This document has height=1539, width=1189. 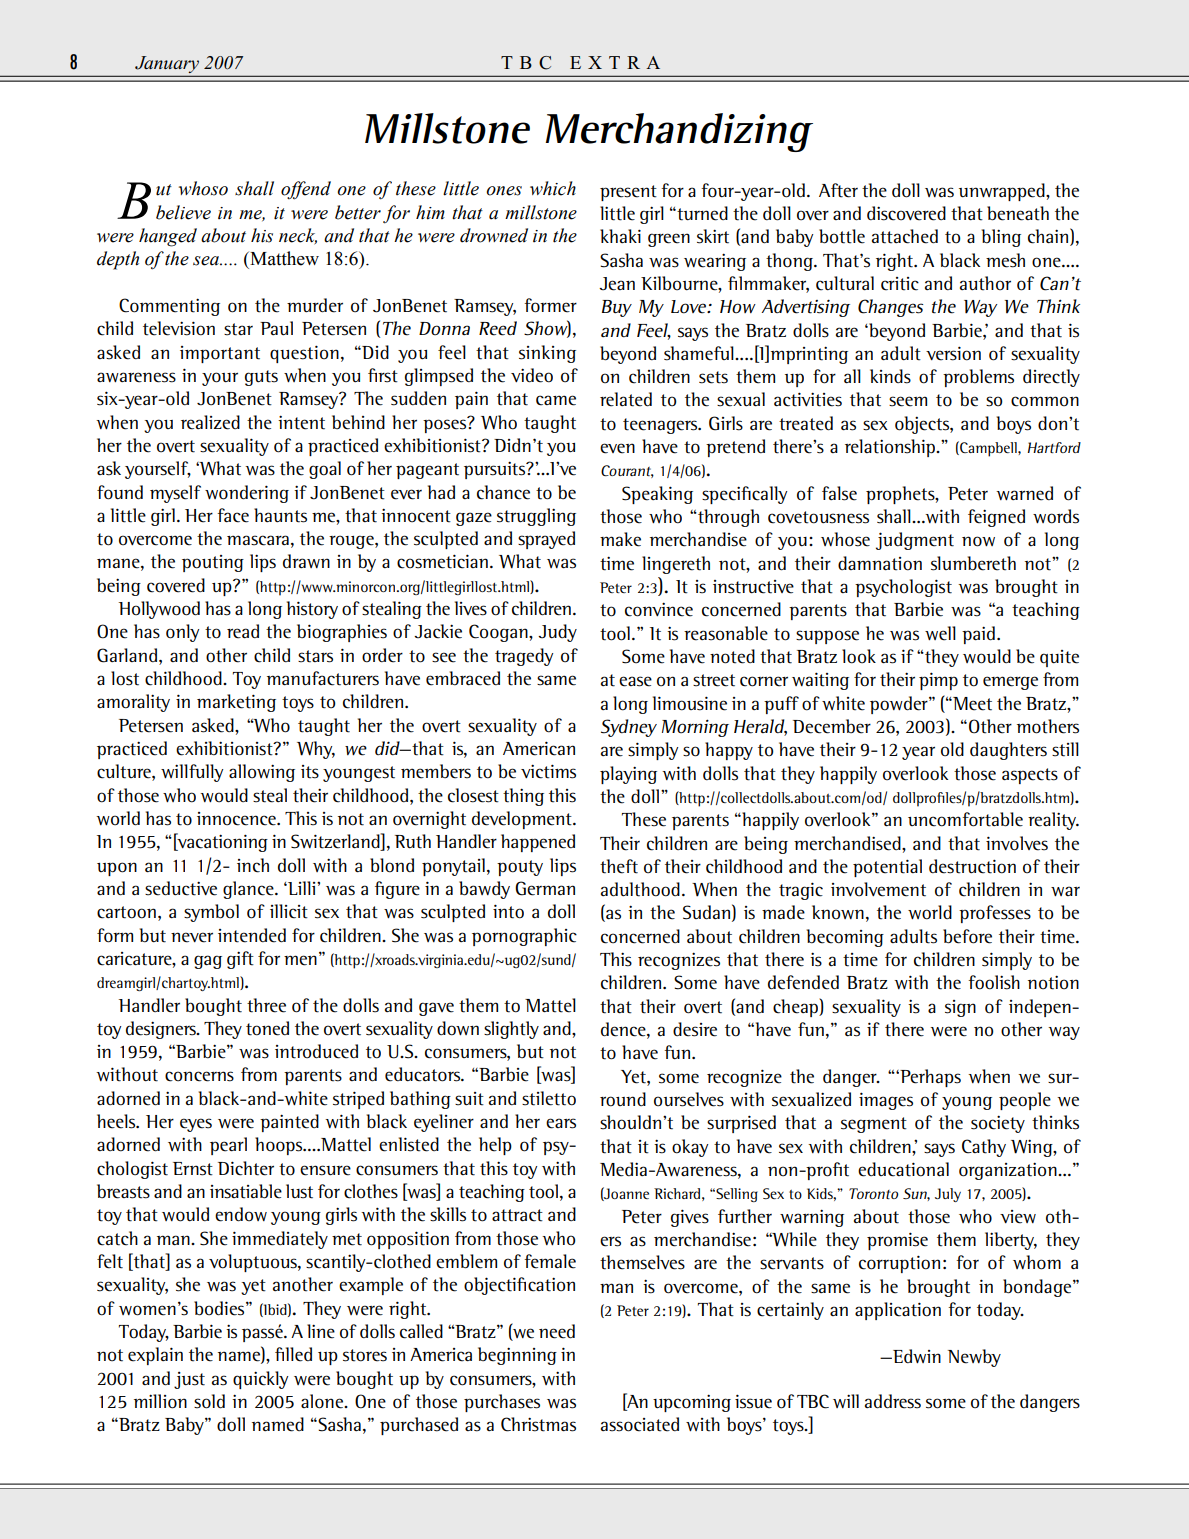 What do you see at coordinates (974, 1358) in the document?
I see `Newby` at bounding box center [974, 1358].
